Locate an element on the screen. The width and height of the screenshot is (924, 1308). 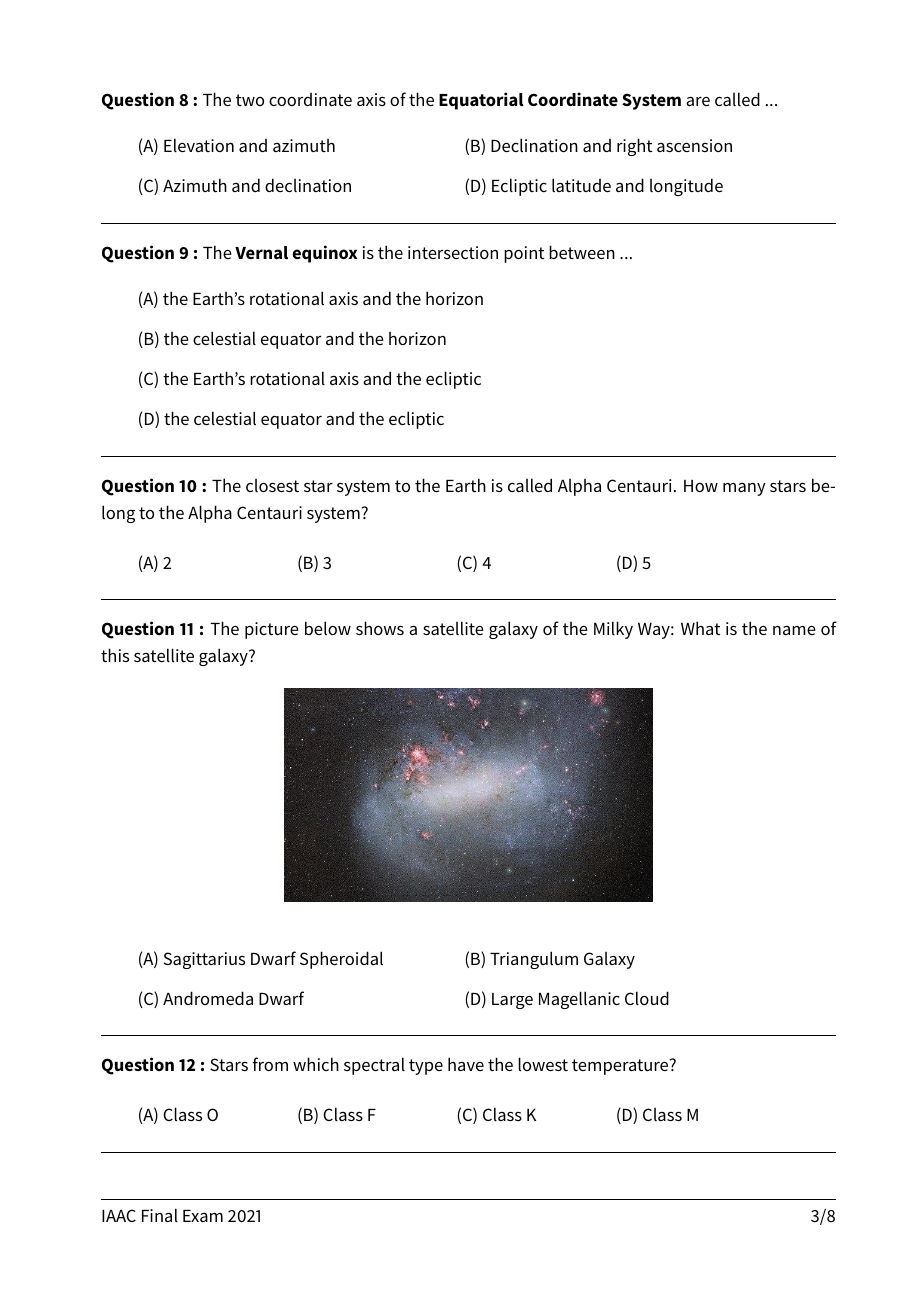
Exam is located at coordinates (203, 1216).
